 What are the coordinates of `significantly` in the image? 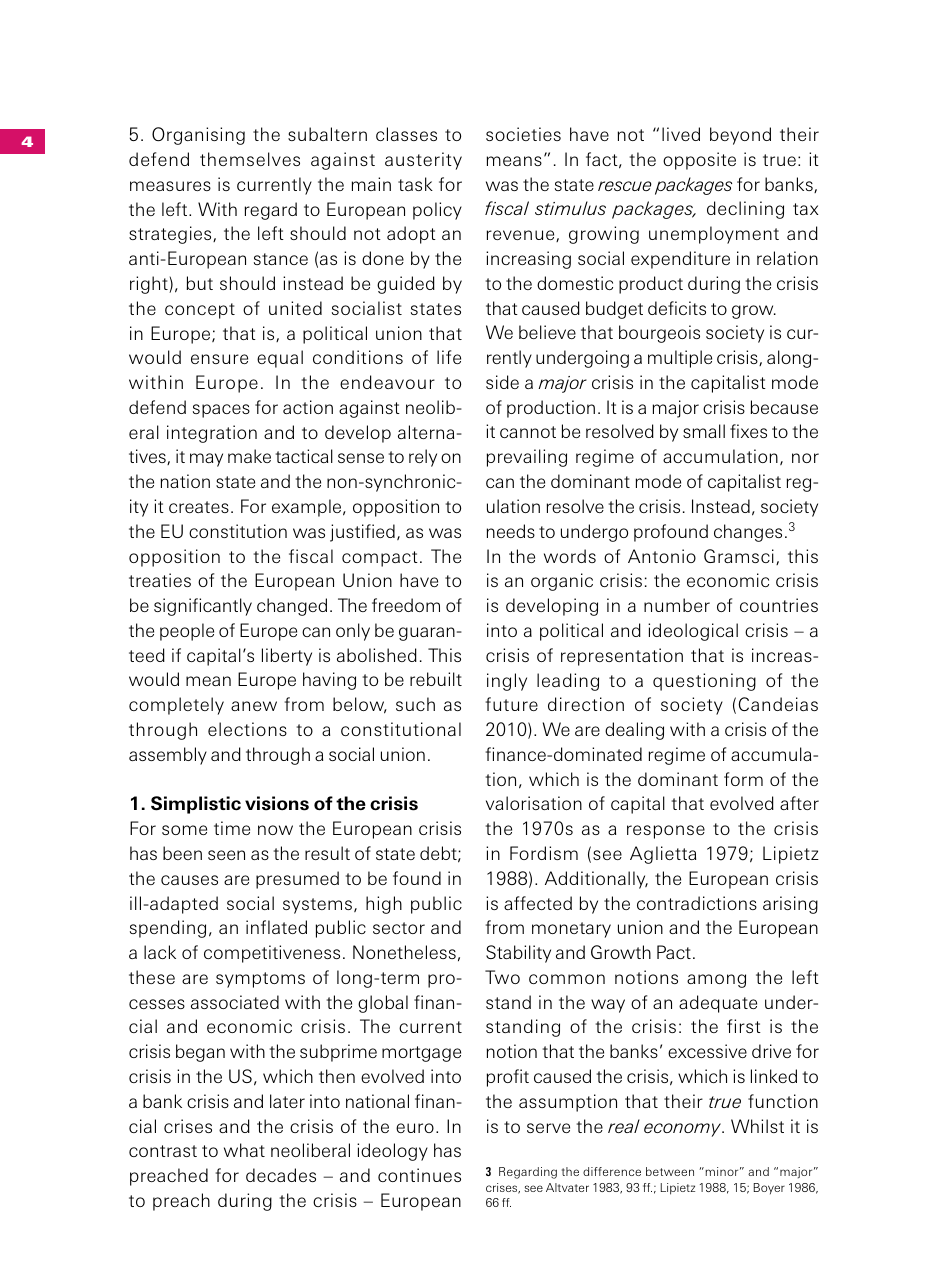 It's located at (203, 607).
